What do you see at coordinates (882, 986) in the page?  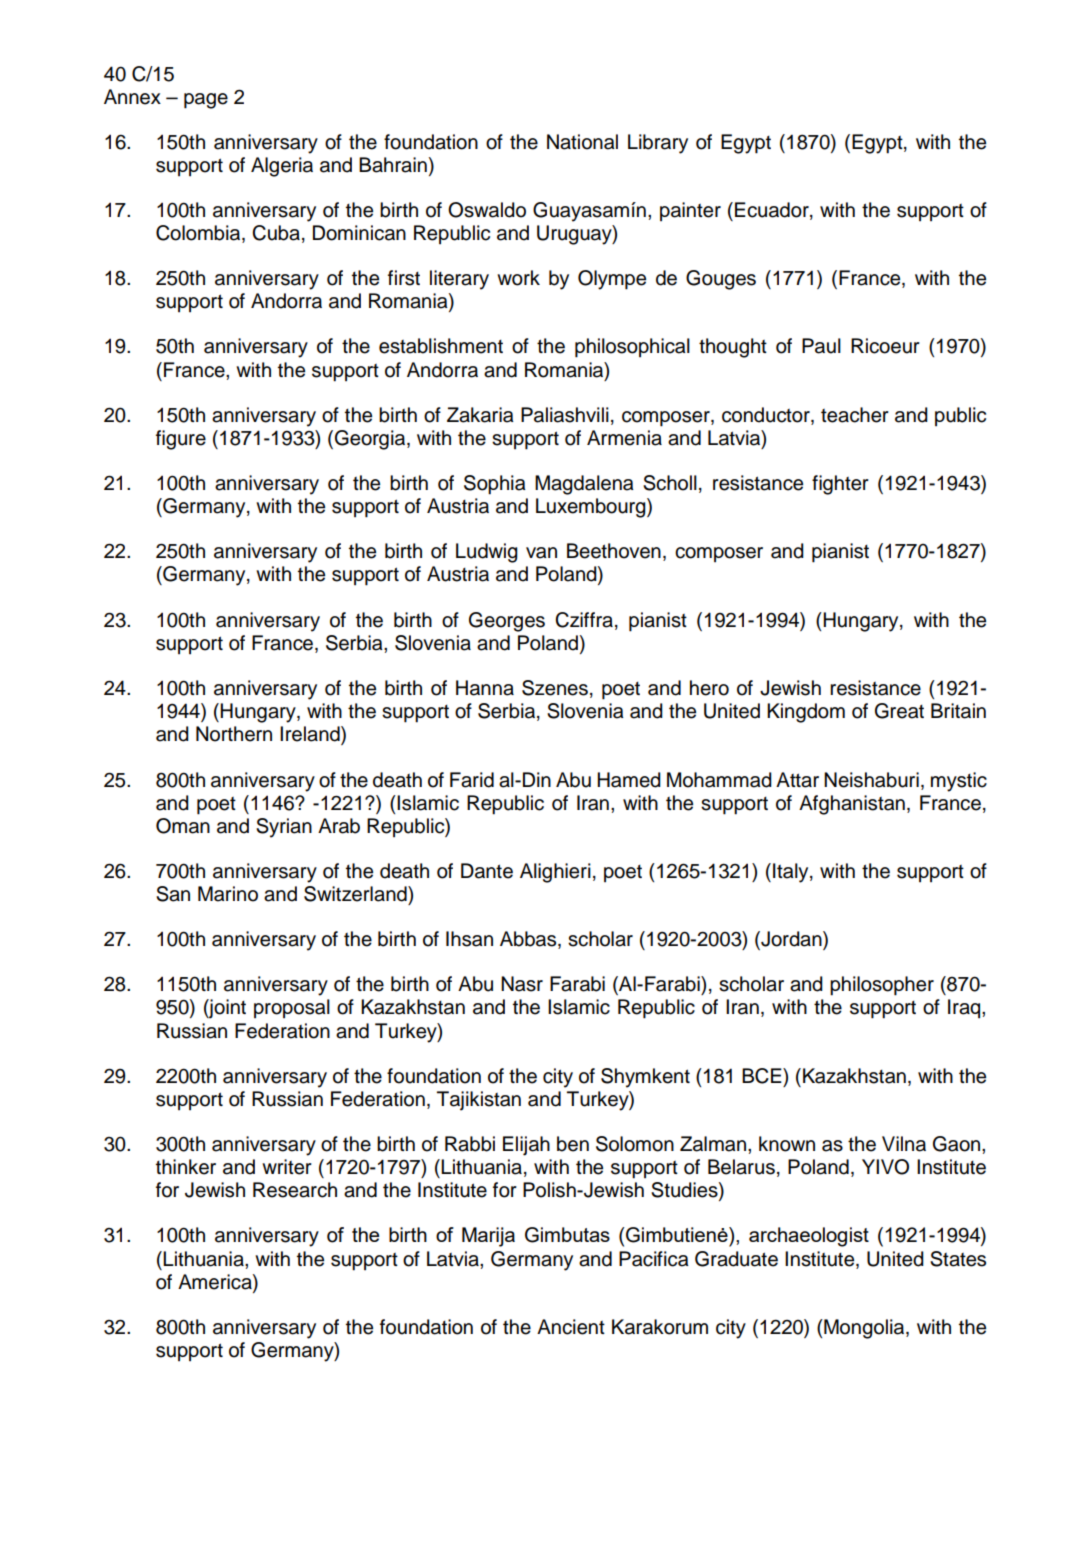 I see `philosopher` at bounding box center [882, 986].
